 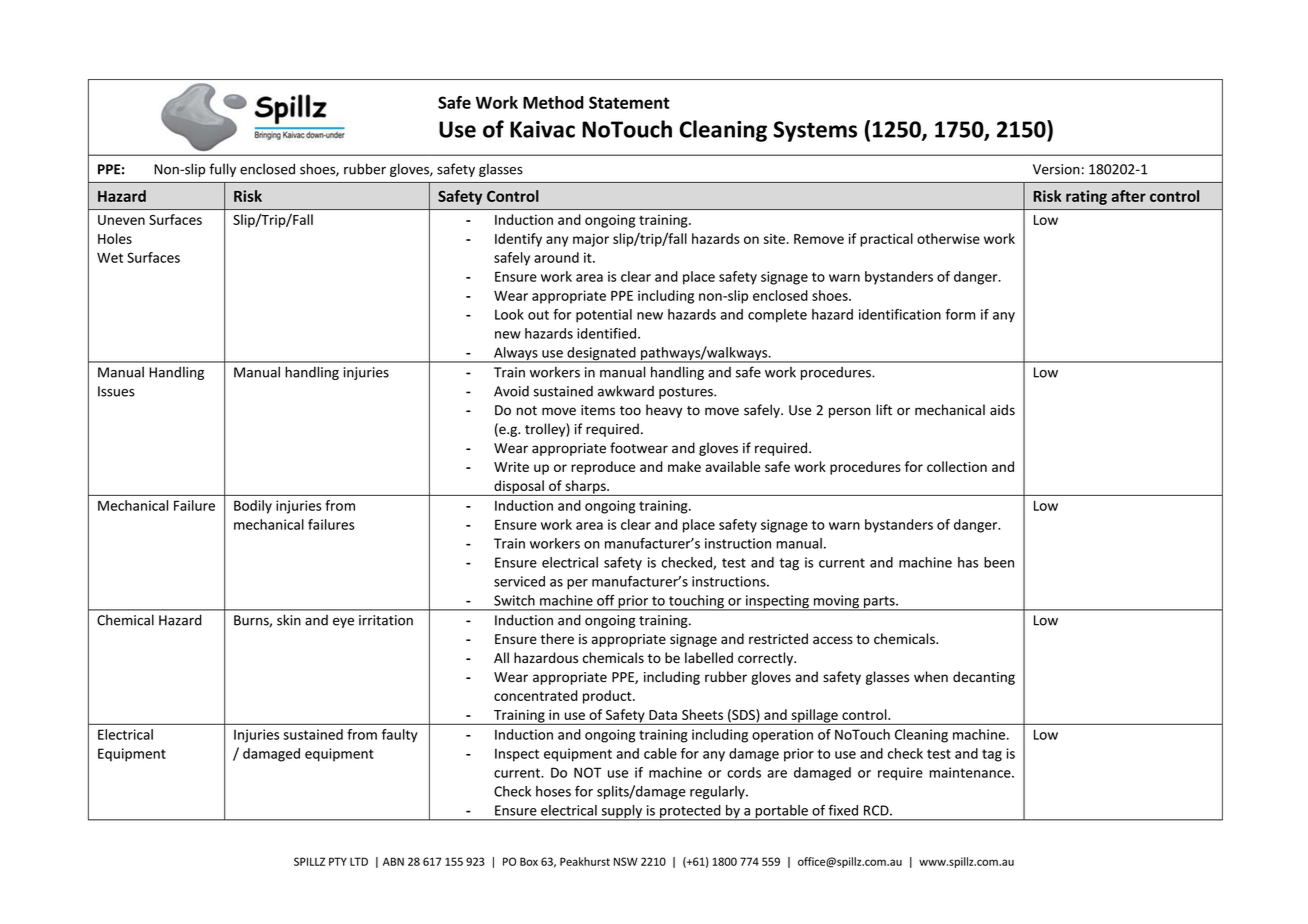 What do you see at coordinates (338, 861) in the image?
I see `PTY` at bounding box center [338, 861].
